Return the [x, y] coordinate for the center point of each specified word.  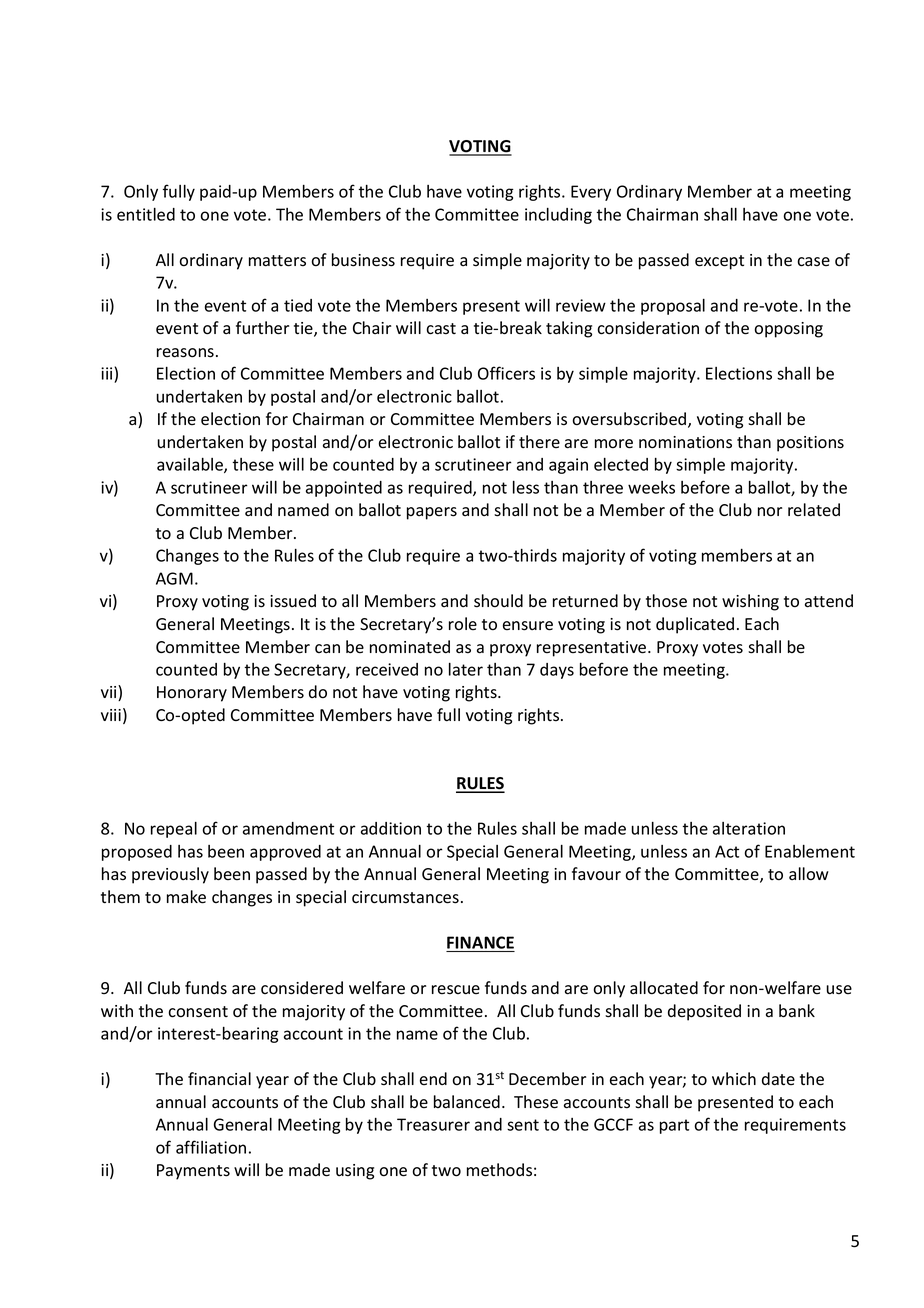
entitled [146, 214]
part [674, 1126]
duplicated [695, 625]
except [719, 262]
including [558, 216]
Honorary [192, 694]
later [466, 669]
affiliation [211, 1147]
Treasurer [433, 1124]
